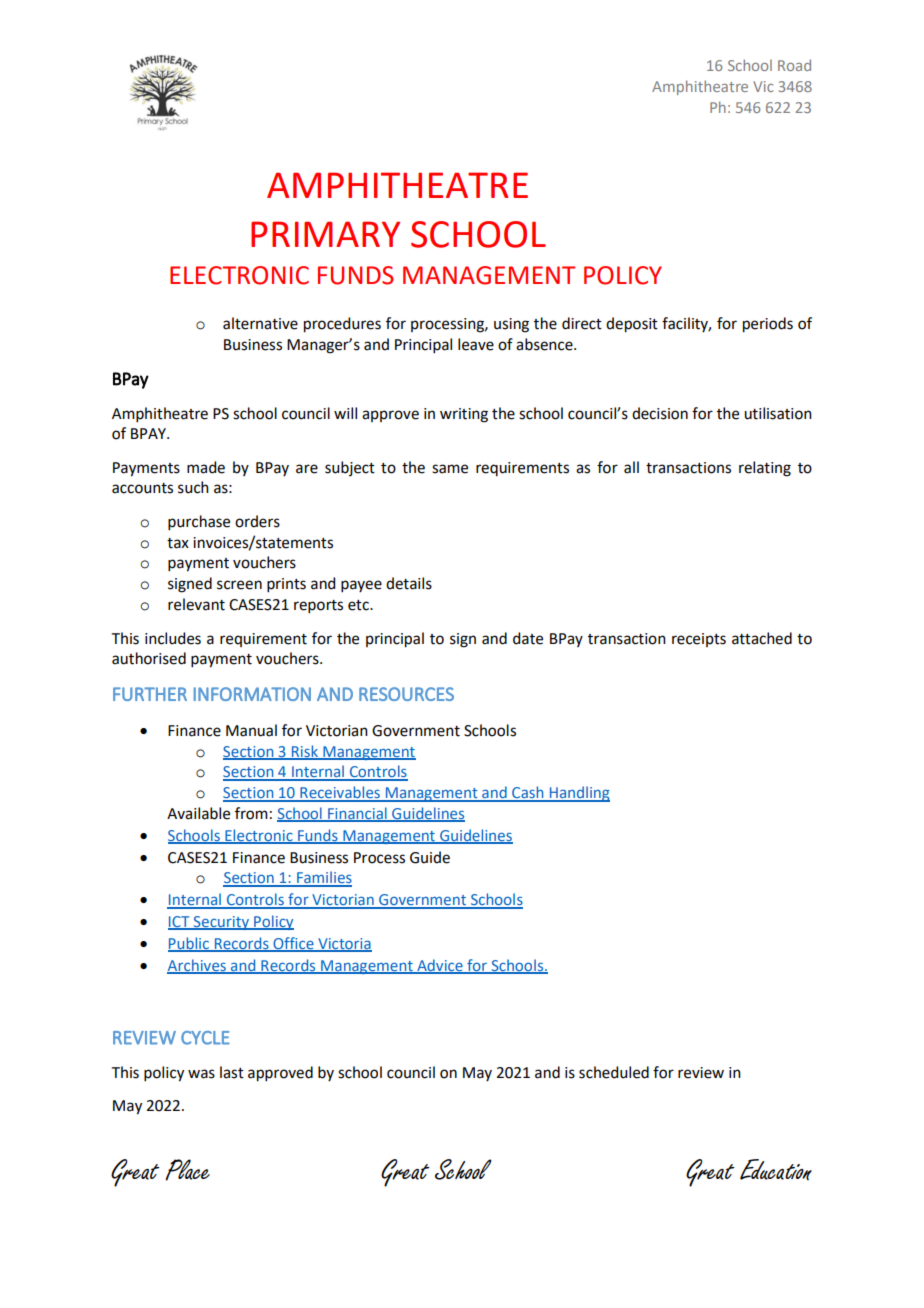  Describe the element at coordinates (325, 234) in the screenshot. I see `PRIMARY` at that location.
